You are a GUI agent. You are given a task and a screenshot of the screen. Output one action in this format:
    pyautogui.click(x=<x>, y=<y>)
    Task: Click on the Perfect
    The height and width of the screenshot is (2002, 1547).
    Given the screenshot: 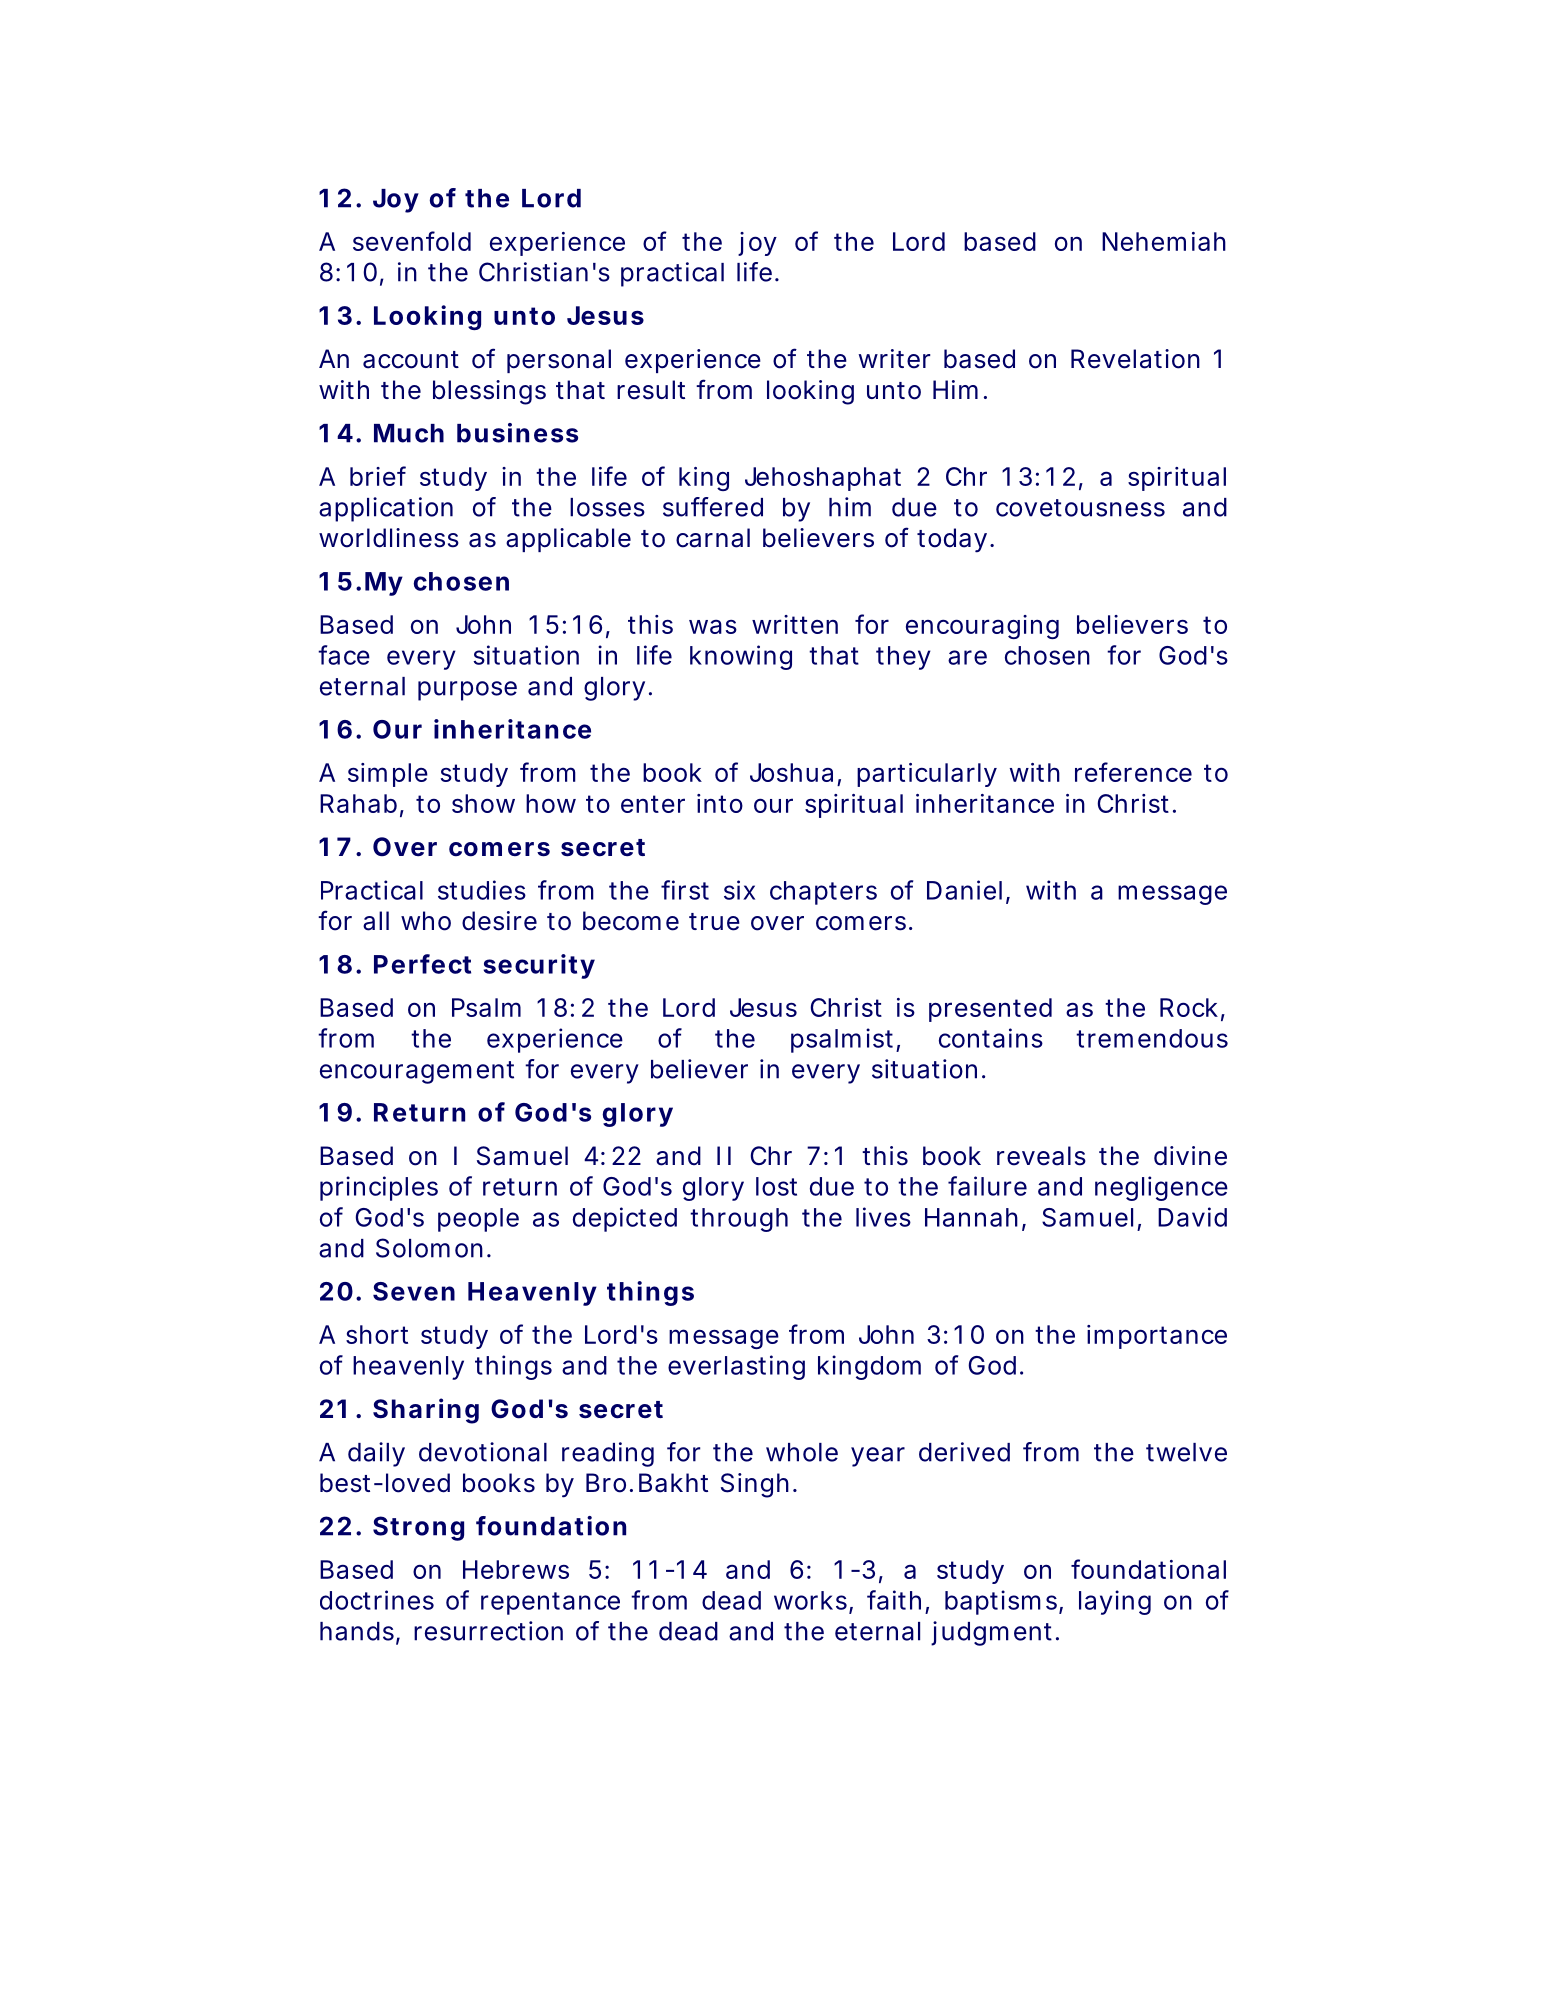 What is the action you would take?
    pyautogui.click(x=422, y=964)
